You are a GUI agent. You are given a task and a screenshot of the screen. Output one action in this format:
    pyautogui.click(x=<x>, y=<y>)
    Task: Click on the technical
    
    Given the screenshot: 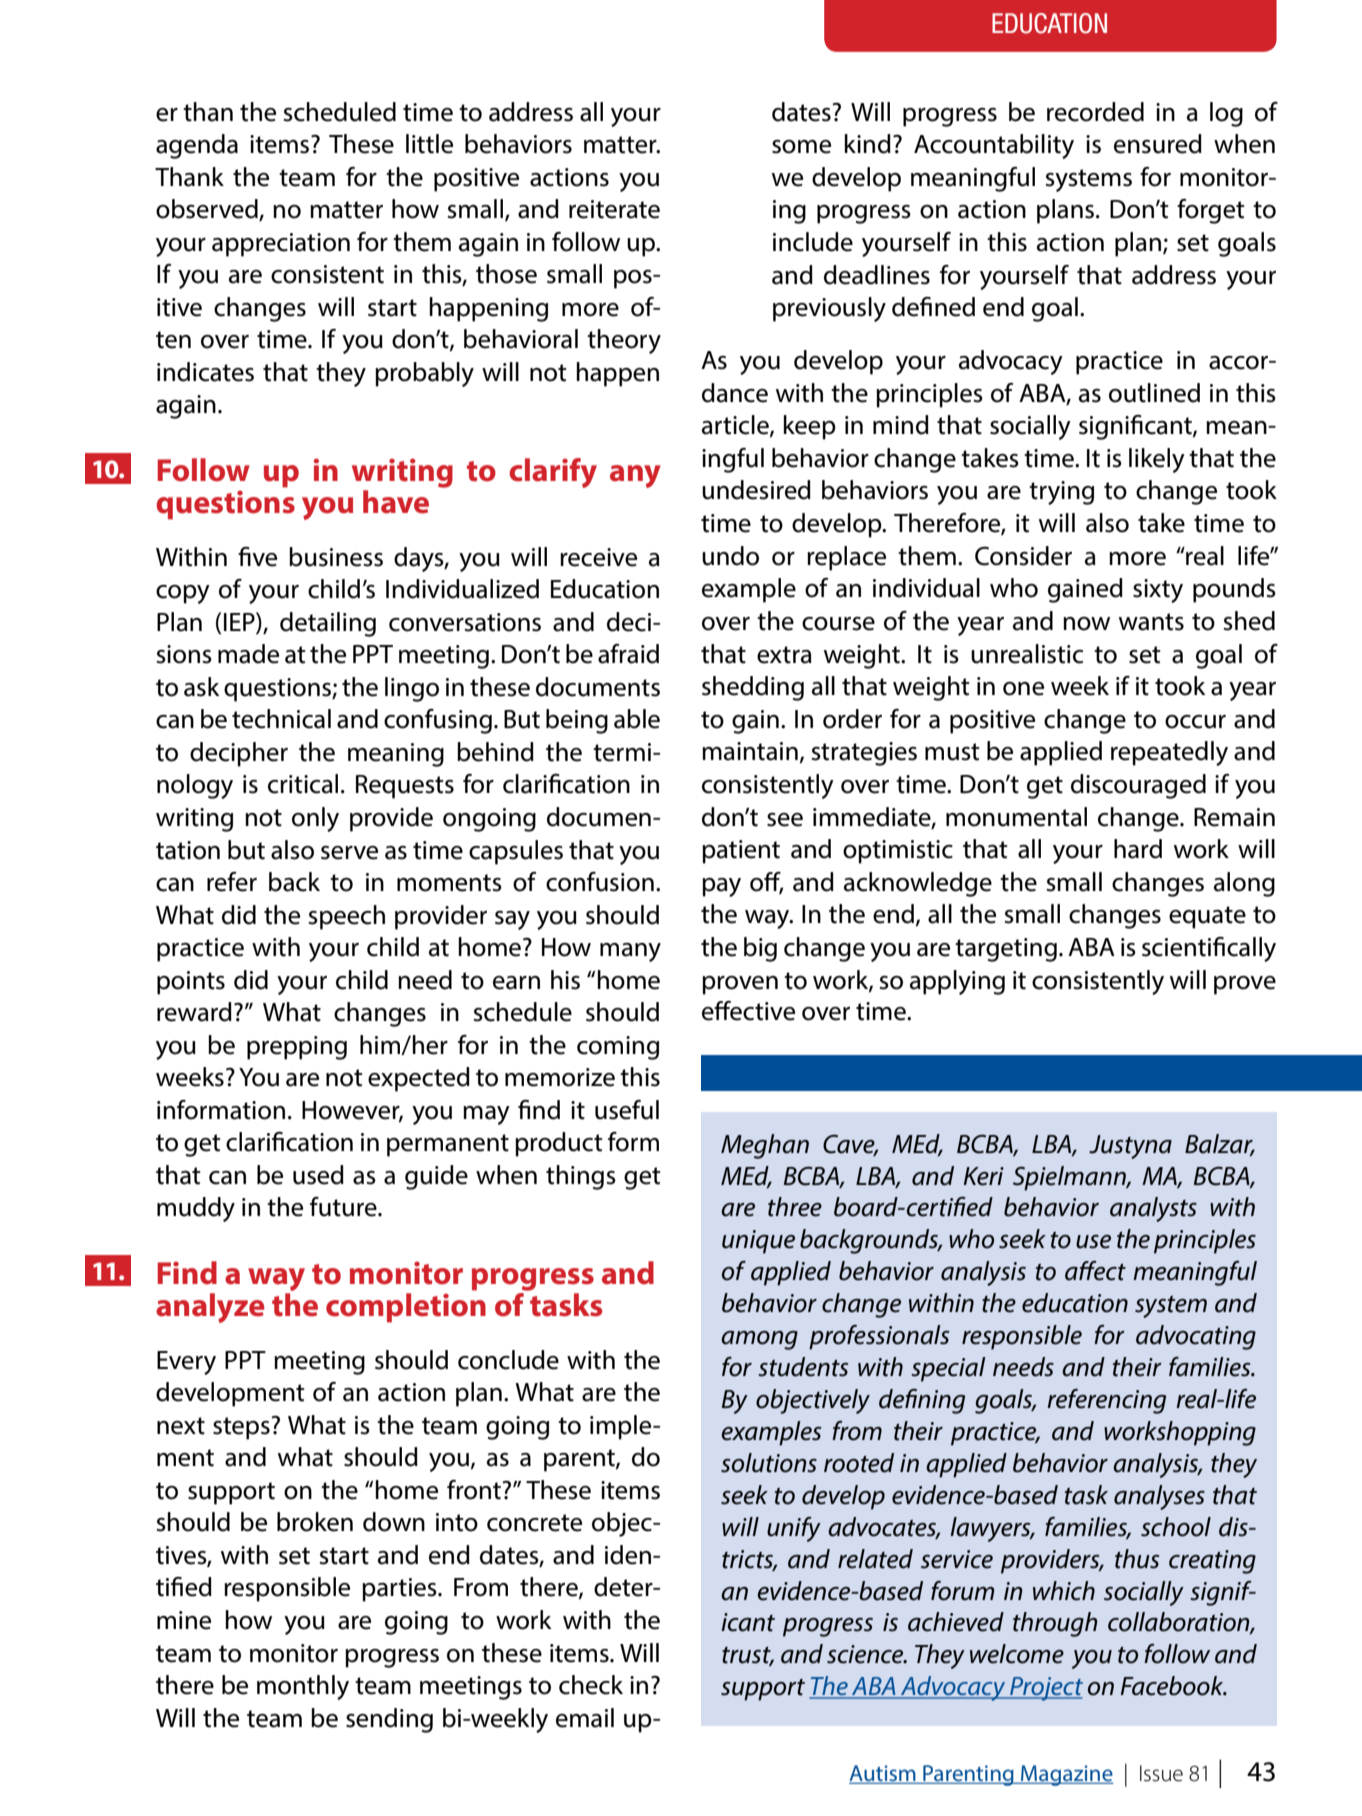 What is the action you would take?
    pyautogui.click(x=281, y=719)
